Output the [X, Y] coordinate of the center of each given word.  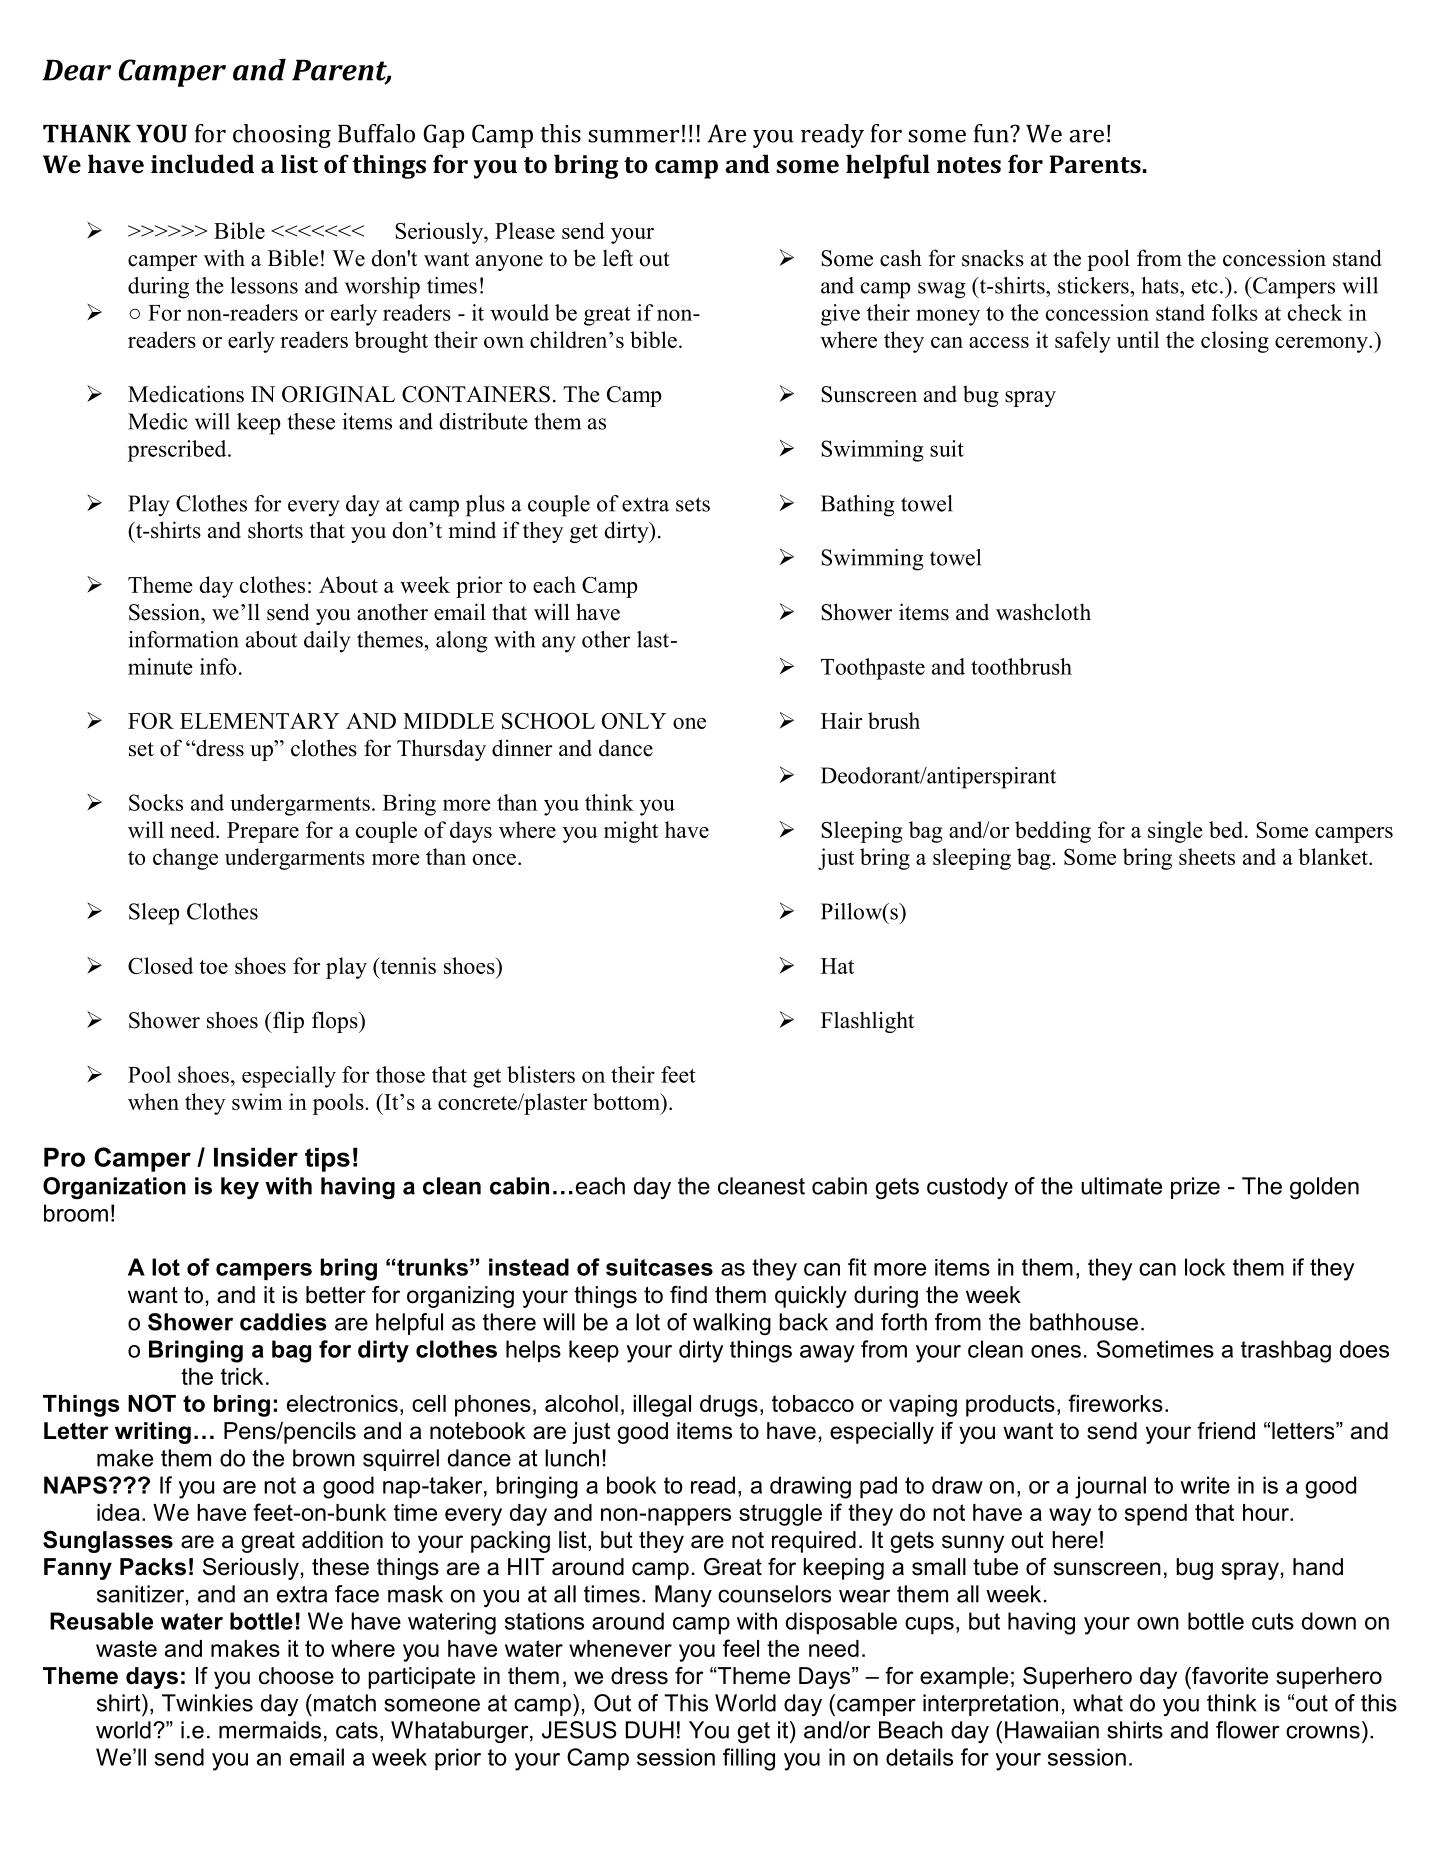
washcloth [1043, 612]
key [240, 1188]
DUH [650, 1730]
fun [992, 133]
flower [1248, 1730]
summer [633, 136]
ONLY [634, 721]
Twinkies [207, 1703]
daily [327, 642]
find [688, 1295]
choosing [282, 136]
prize [1195, 1188]
